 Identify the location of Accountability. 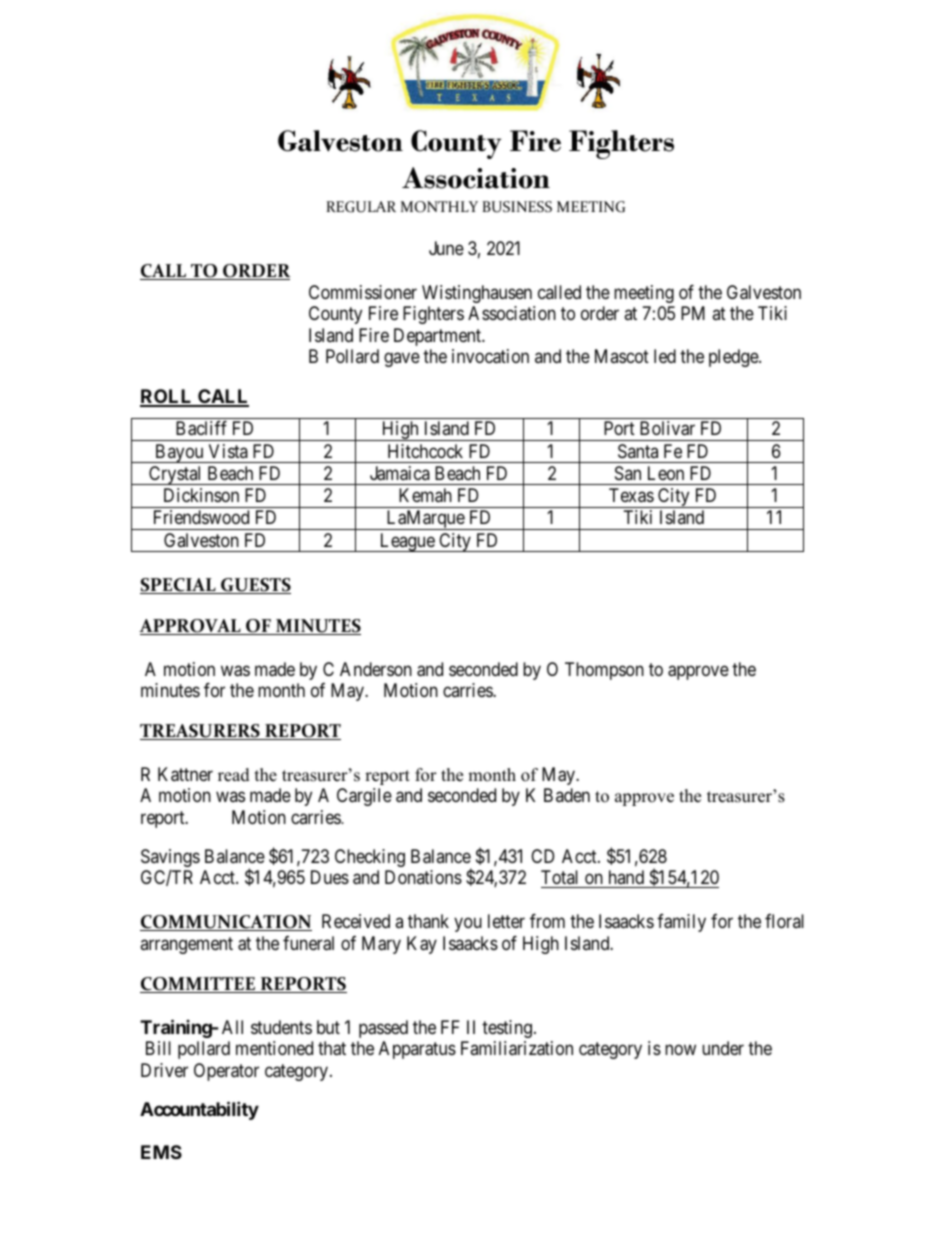
(199, 1110).
